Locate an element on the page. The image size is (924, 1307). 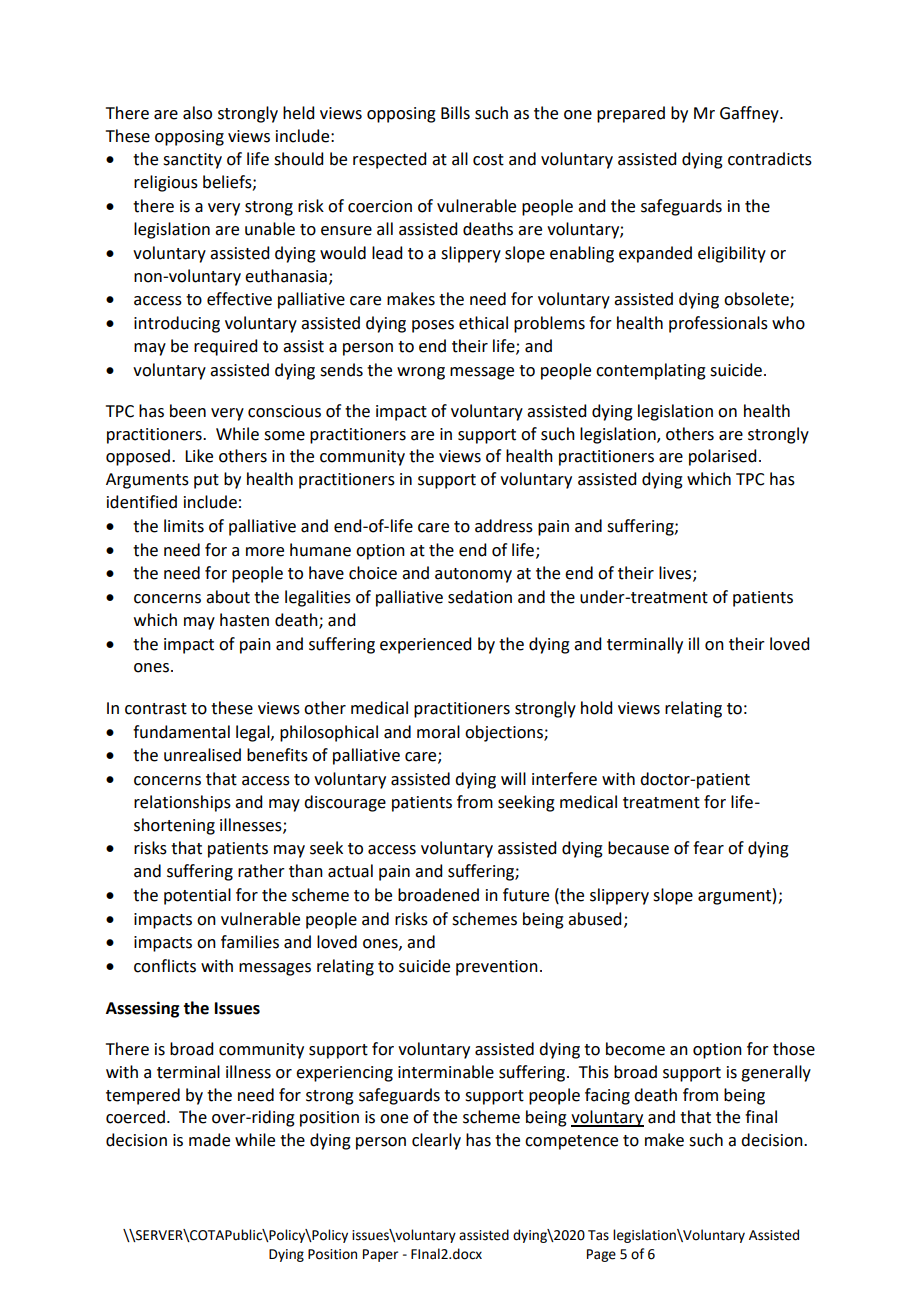
cost is located at coordinates (488, 160).
